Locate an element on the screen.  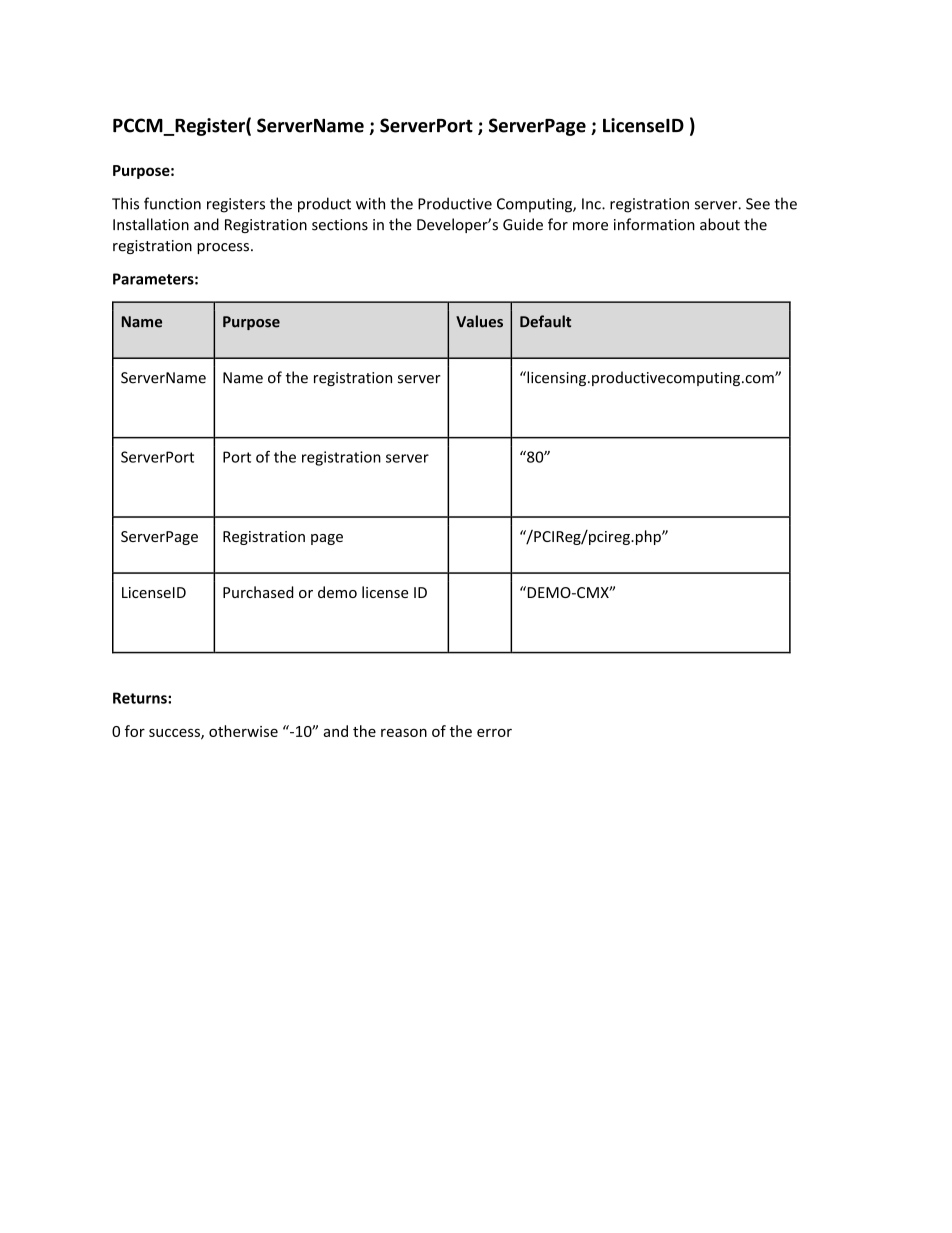
Purchased is located at coordinates (258, 592).
